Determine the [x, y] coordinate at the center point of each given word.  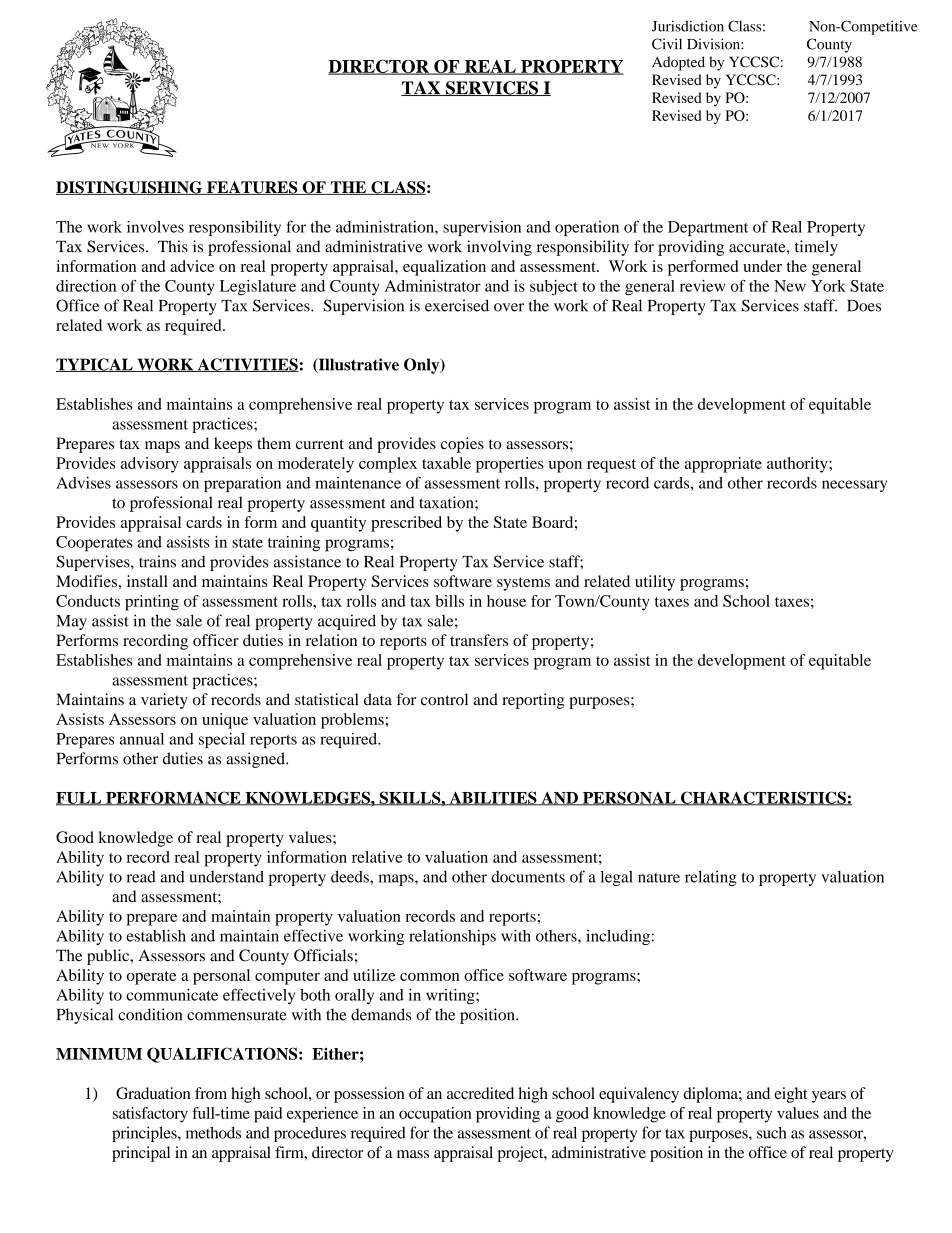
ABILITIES [493, 798]
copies [462, 445]
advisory [150, 465]
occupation [435, 1115]
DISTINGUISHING [130, 188]
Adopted [678, 63]
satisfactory [150, 1115]
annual [142, 739]
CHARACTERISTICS [763, 798]
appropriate [723, 465]
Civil [667, 44]
